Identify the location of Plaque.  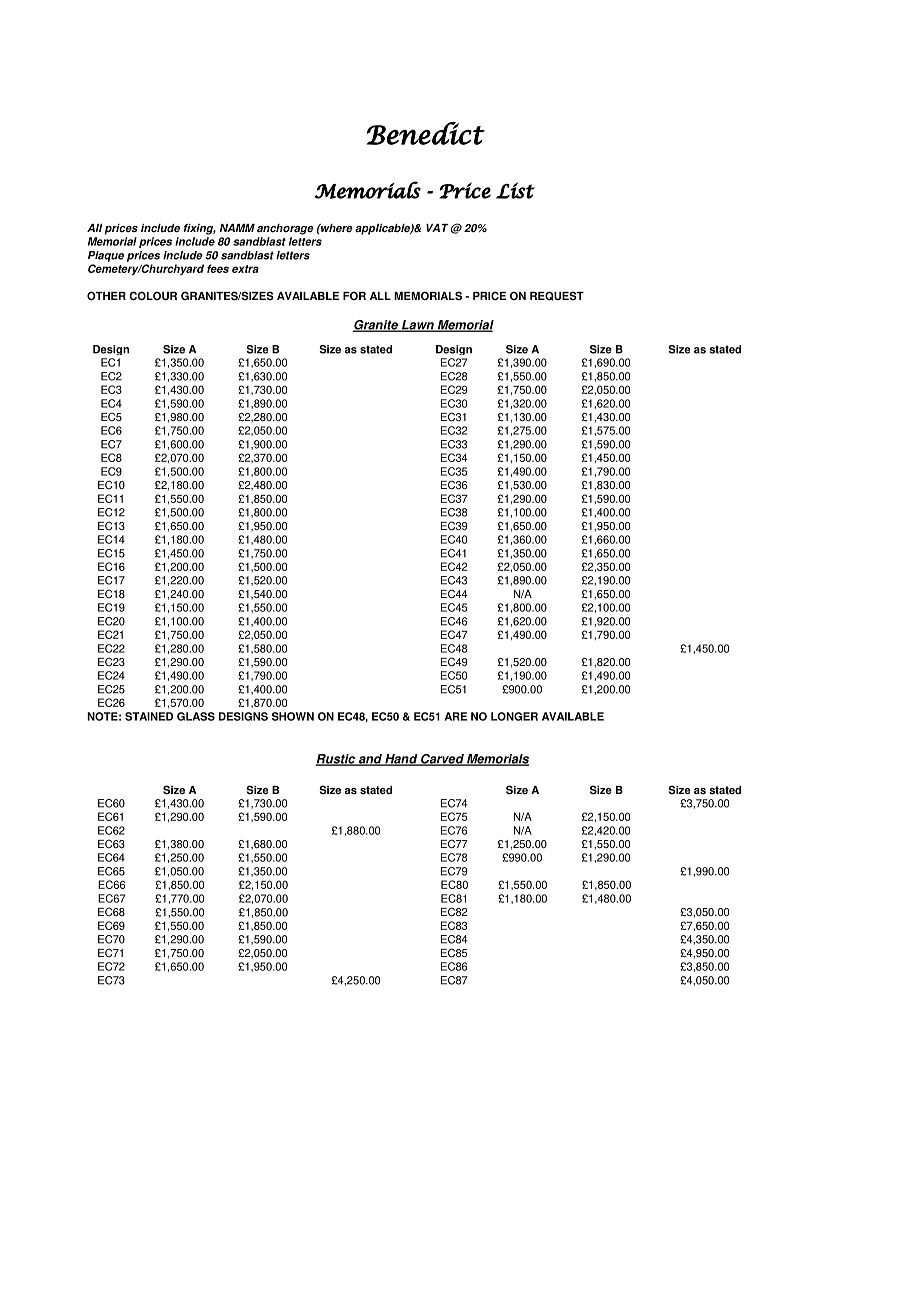
(106, 256).
